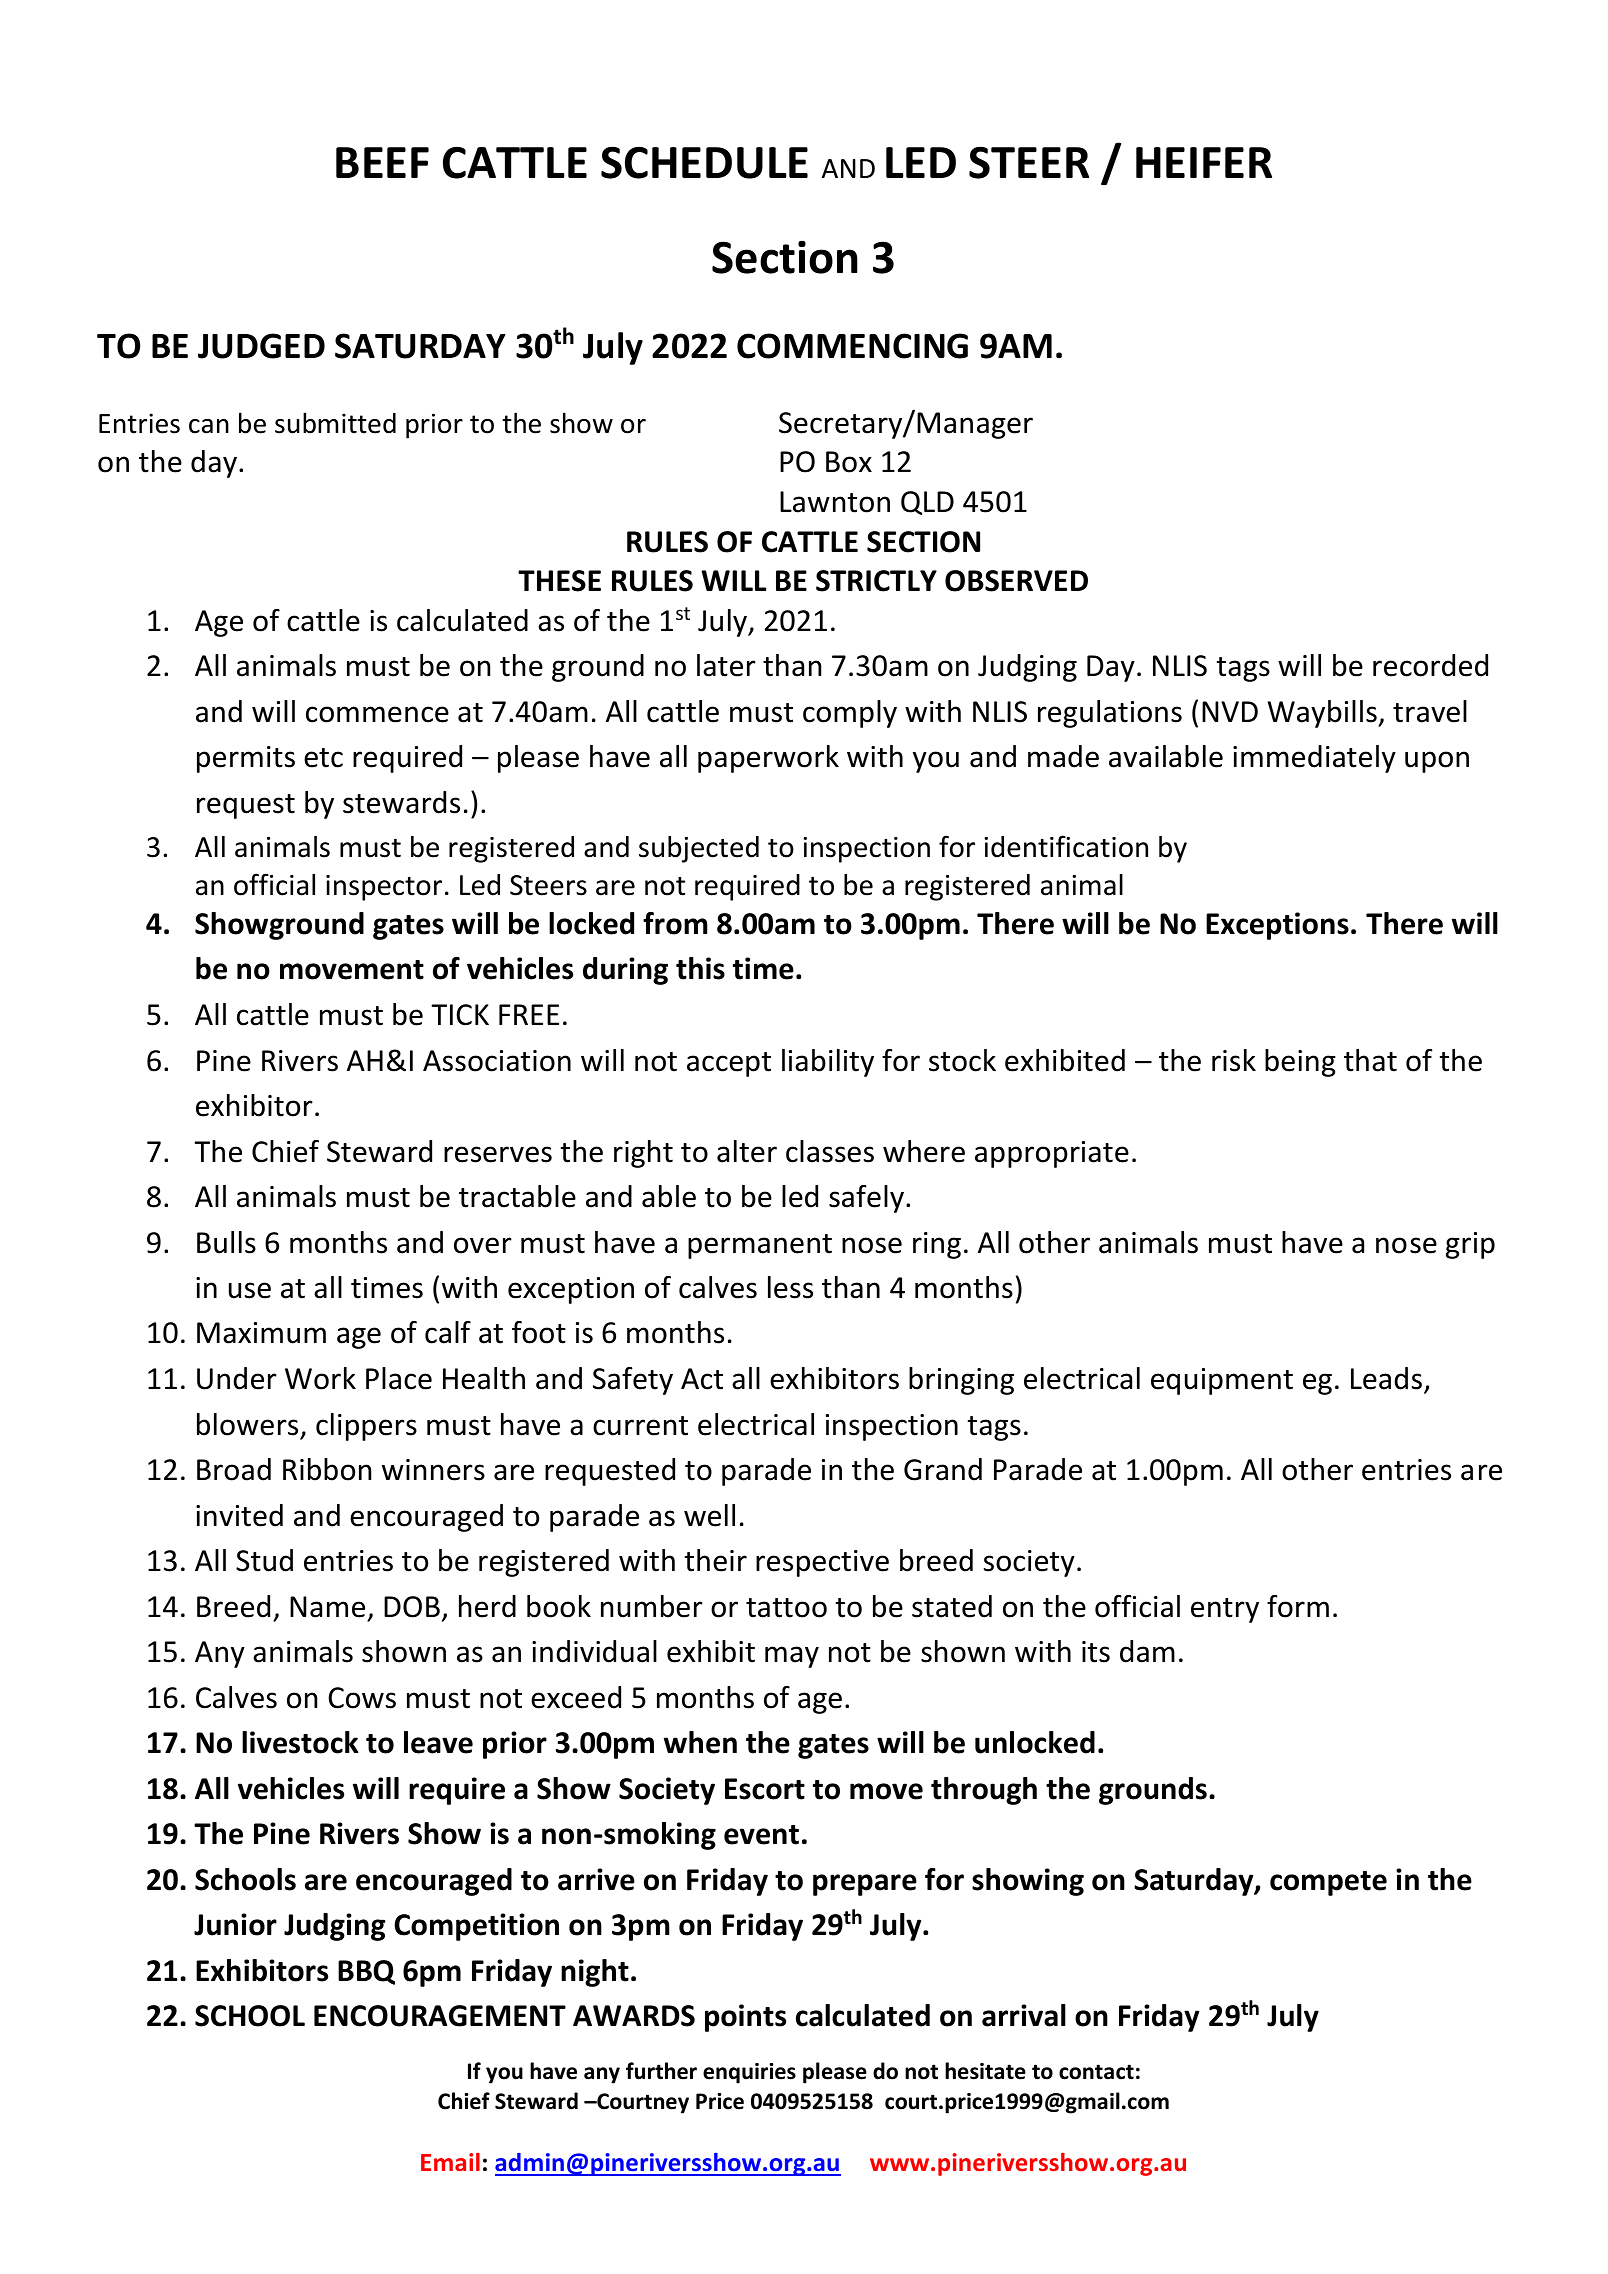  What do you see at coordinates (1204, 162) in the screenshot?
I see `HEIFER` at bounding box center [1204, 162].
